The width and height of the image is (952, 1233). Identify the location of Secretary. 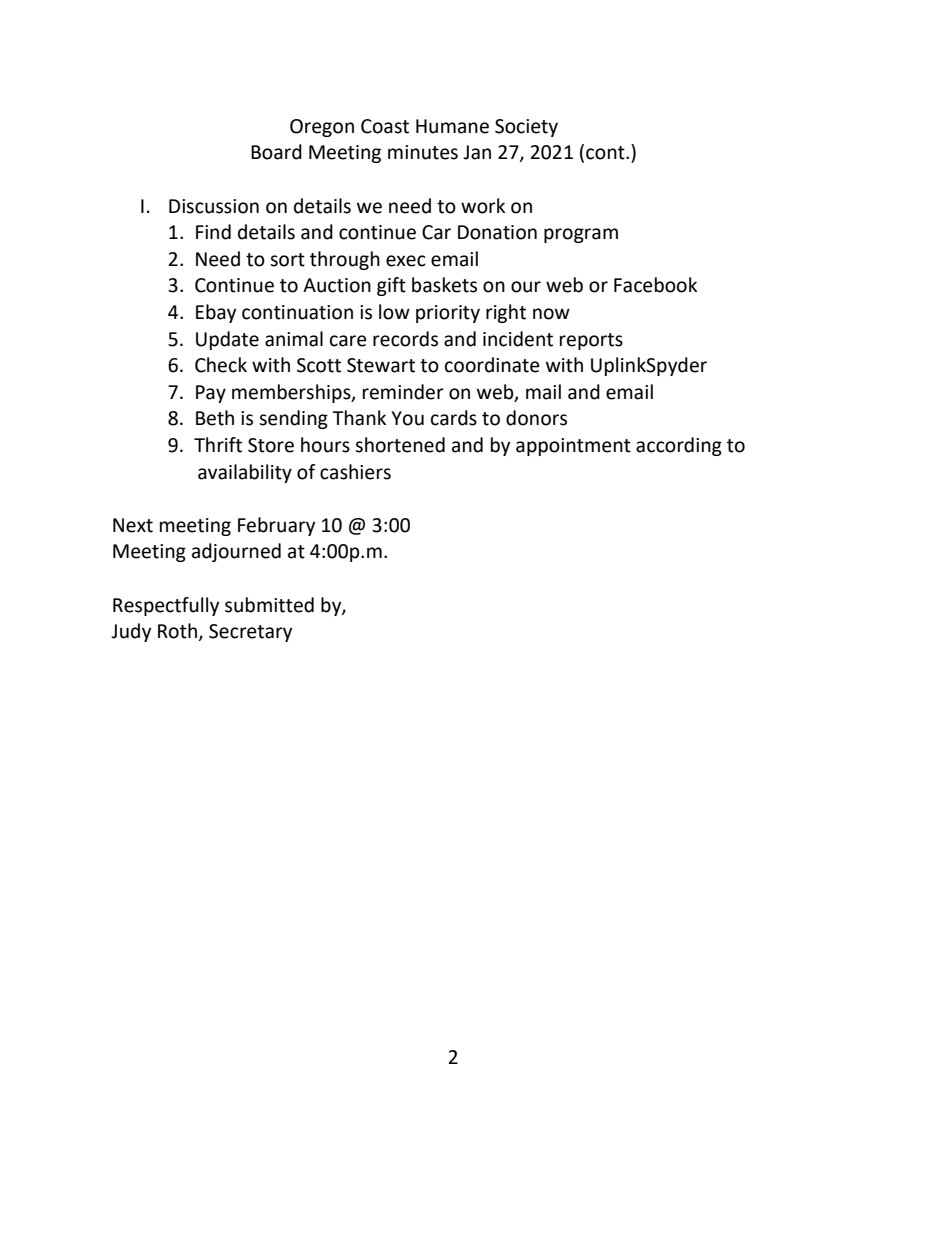
(250, 633).
